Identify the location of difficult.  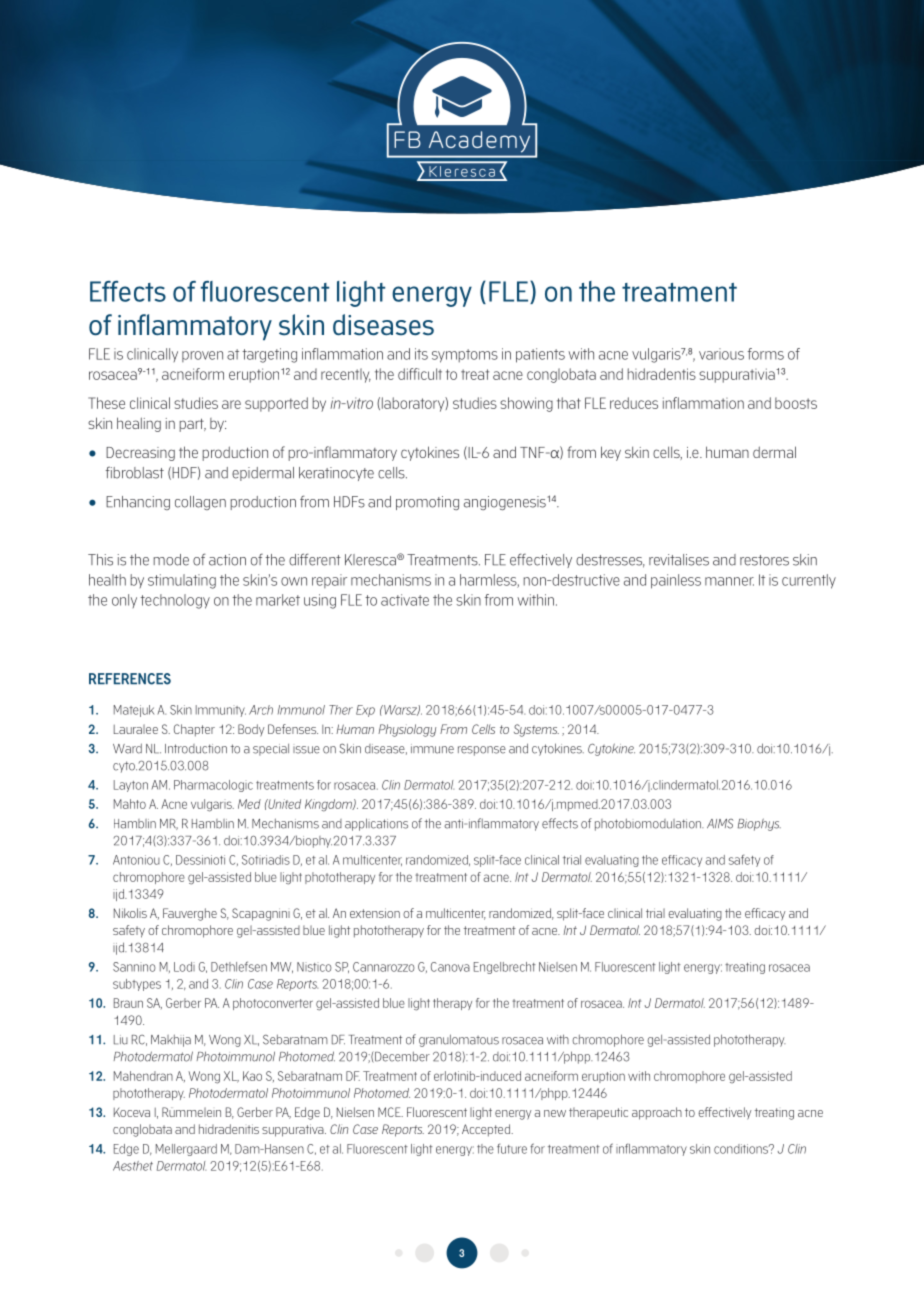
(420, 374).
